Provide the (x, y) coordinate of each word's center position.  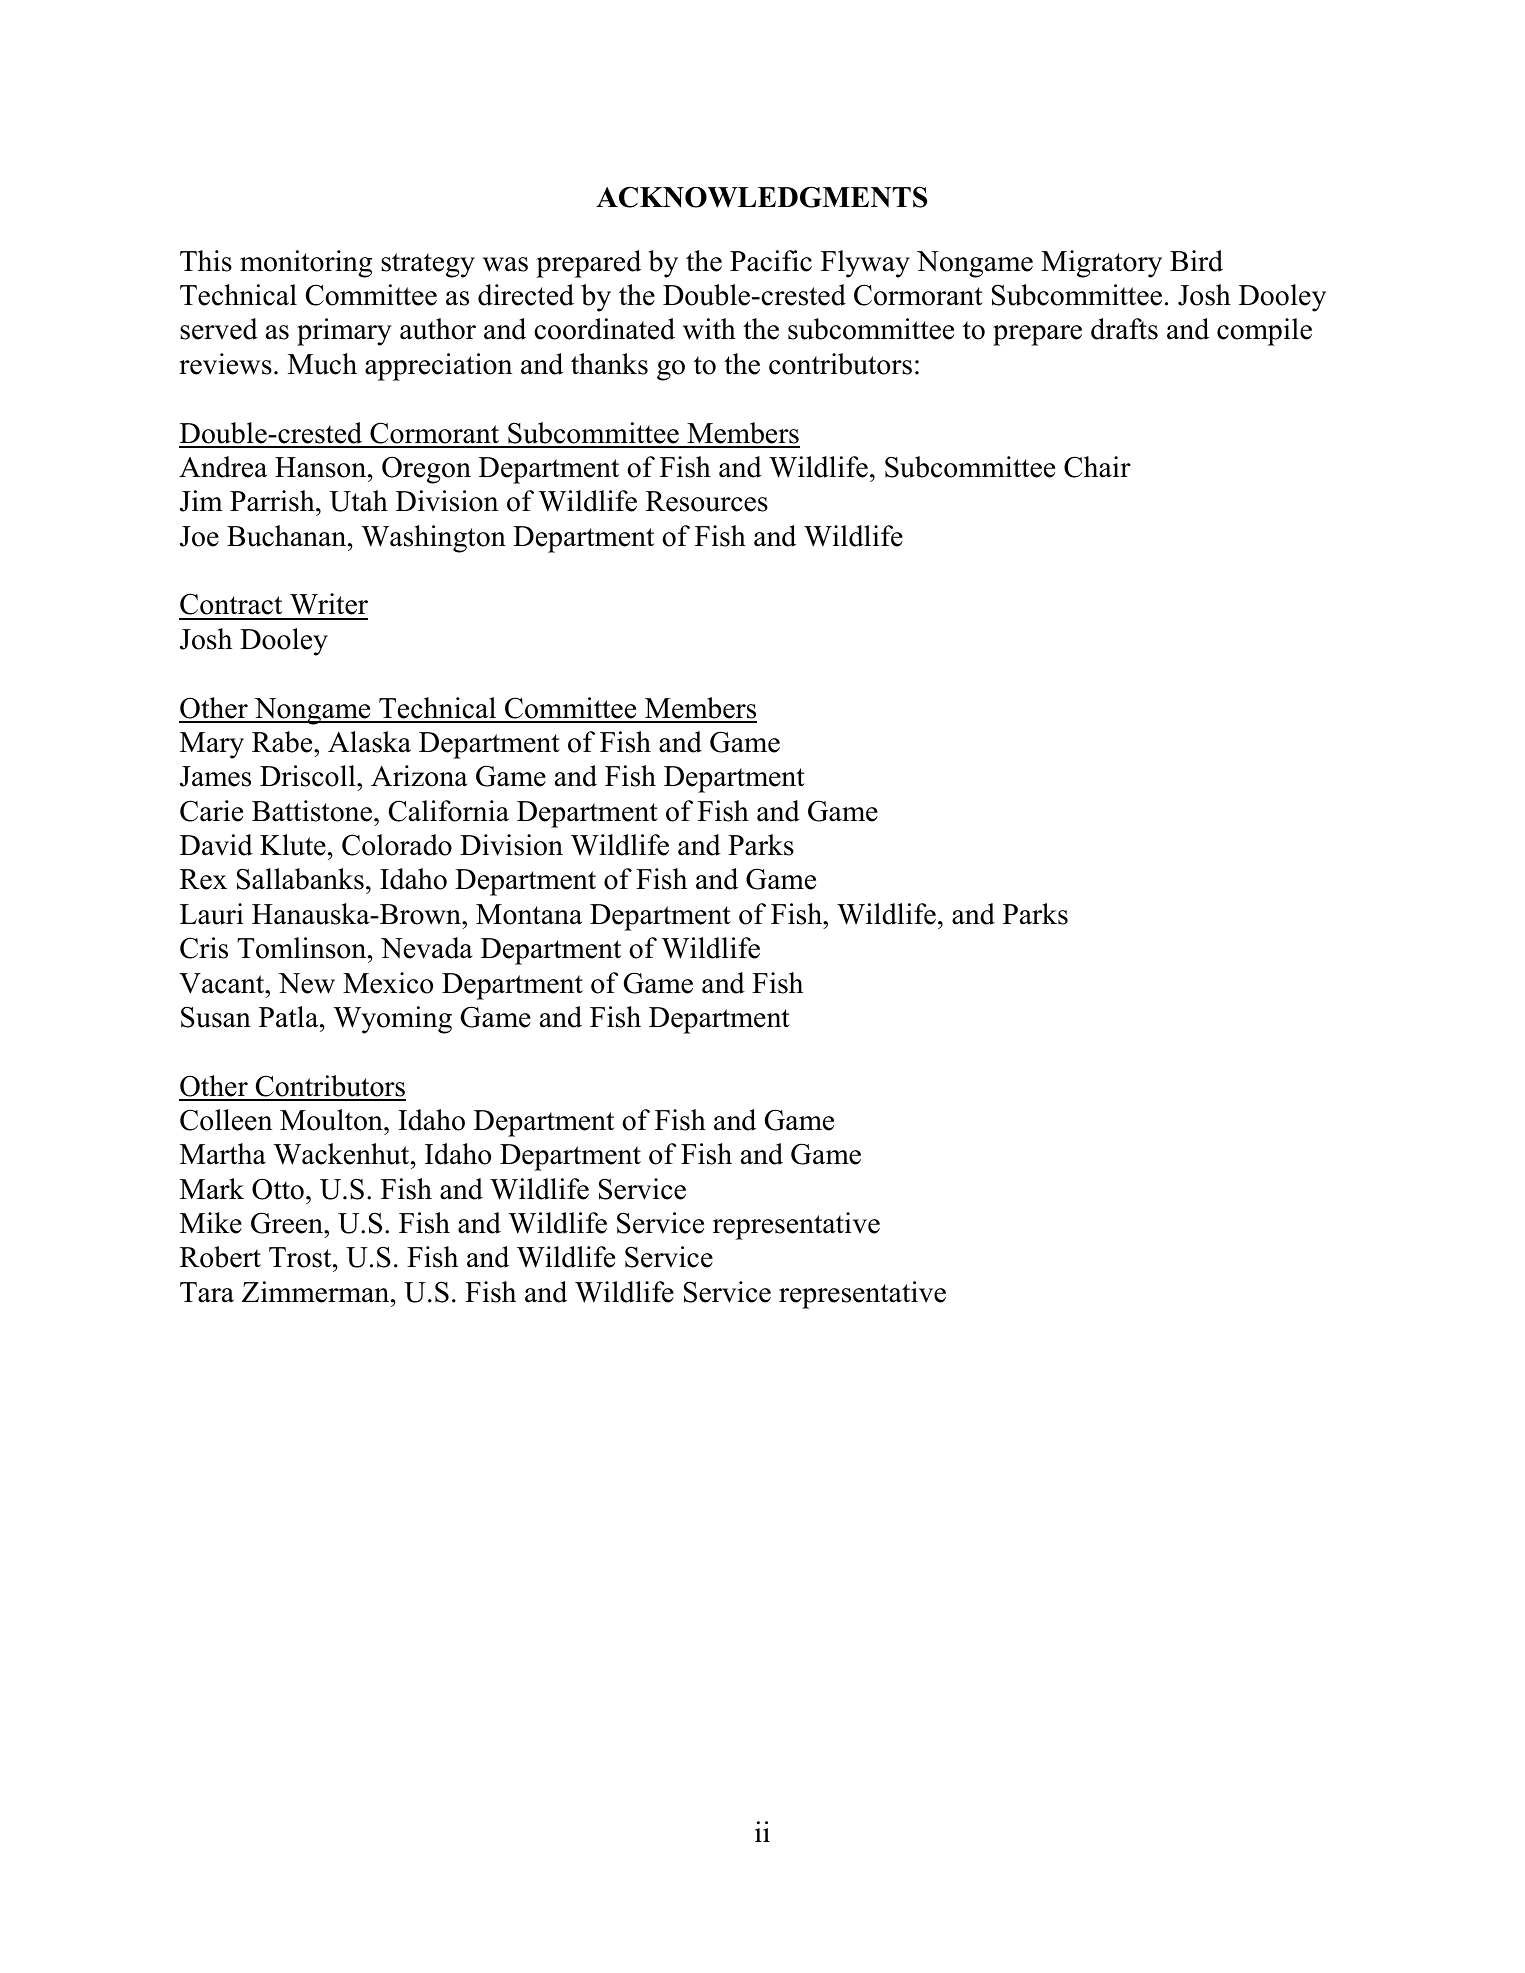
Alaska (369, 742)
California (449, 811)
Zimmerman (317, 1292)
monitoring (306, 264)
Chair (1097, 467)
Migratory (1101, 264)
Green (288, 1223)
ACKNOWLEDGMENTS (761, 197)
